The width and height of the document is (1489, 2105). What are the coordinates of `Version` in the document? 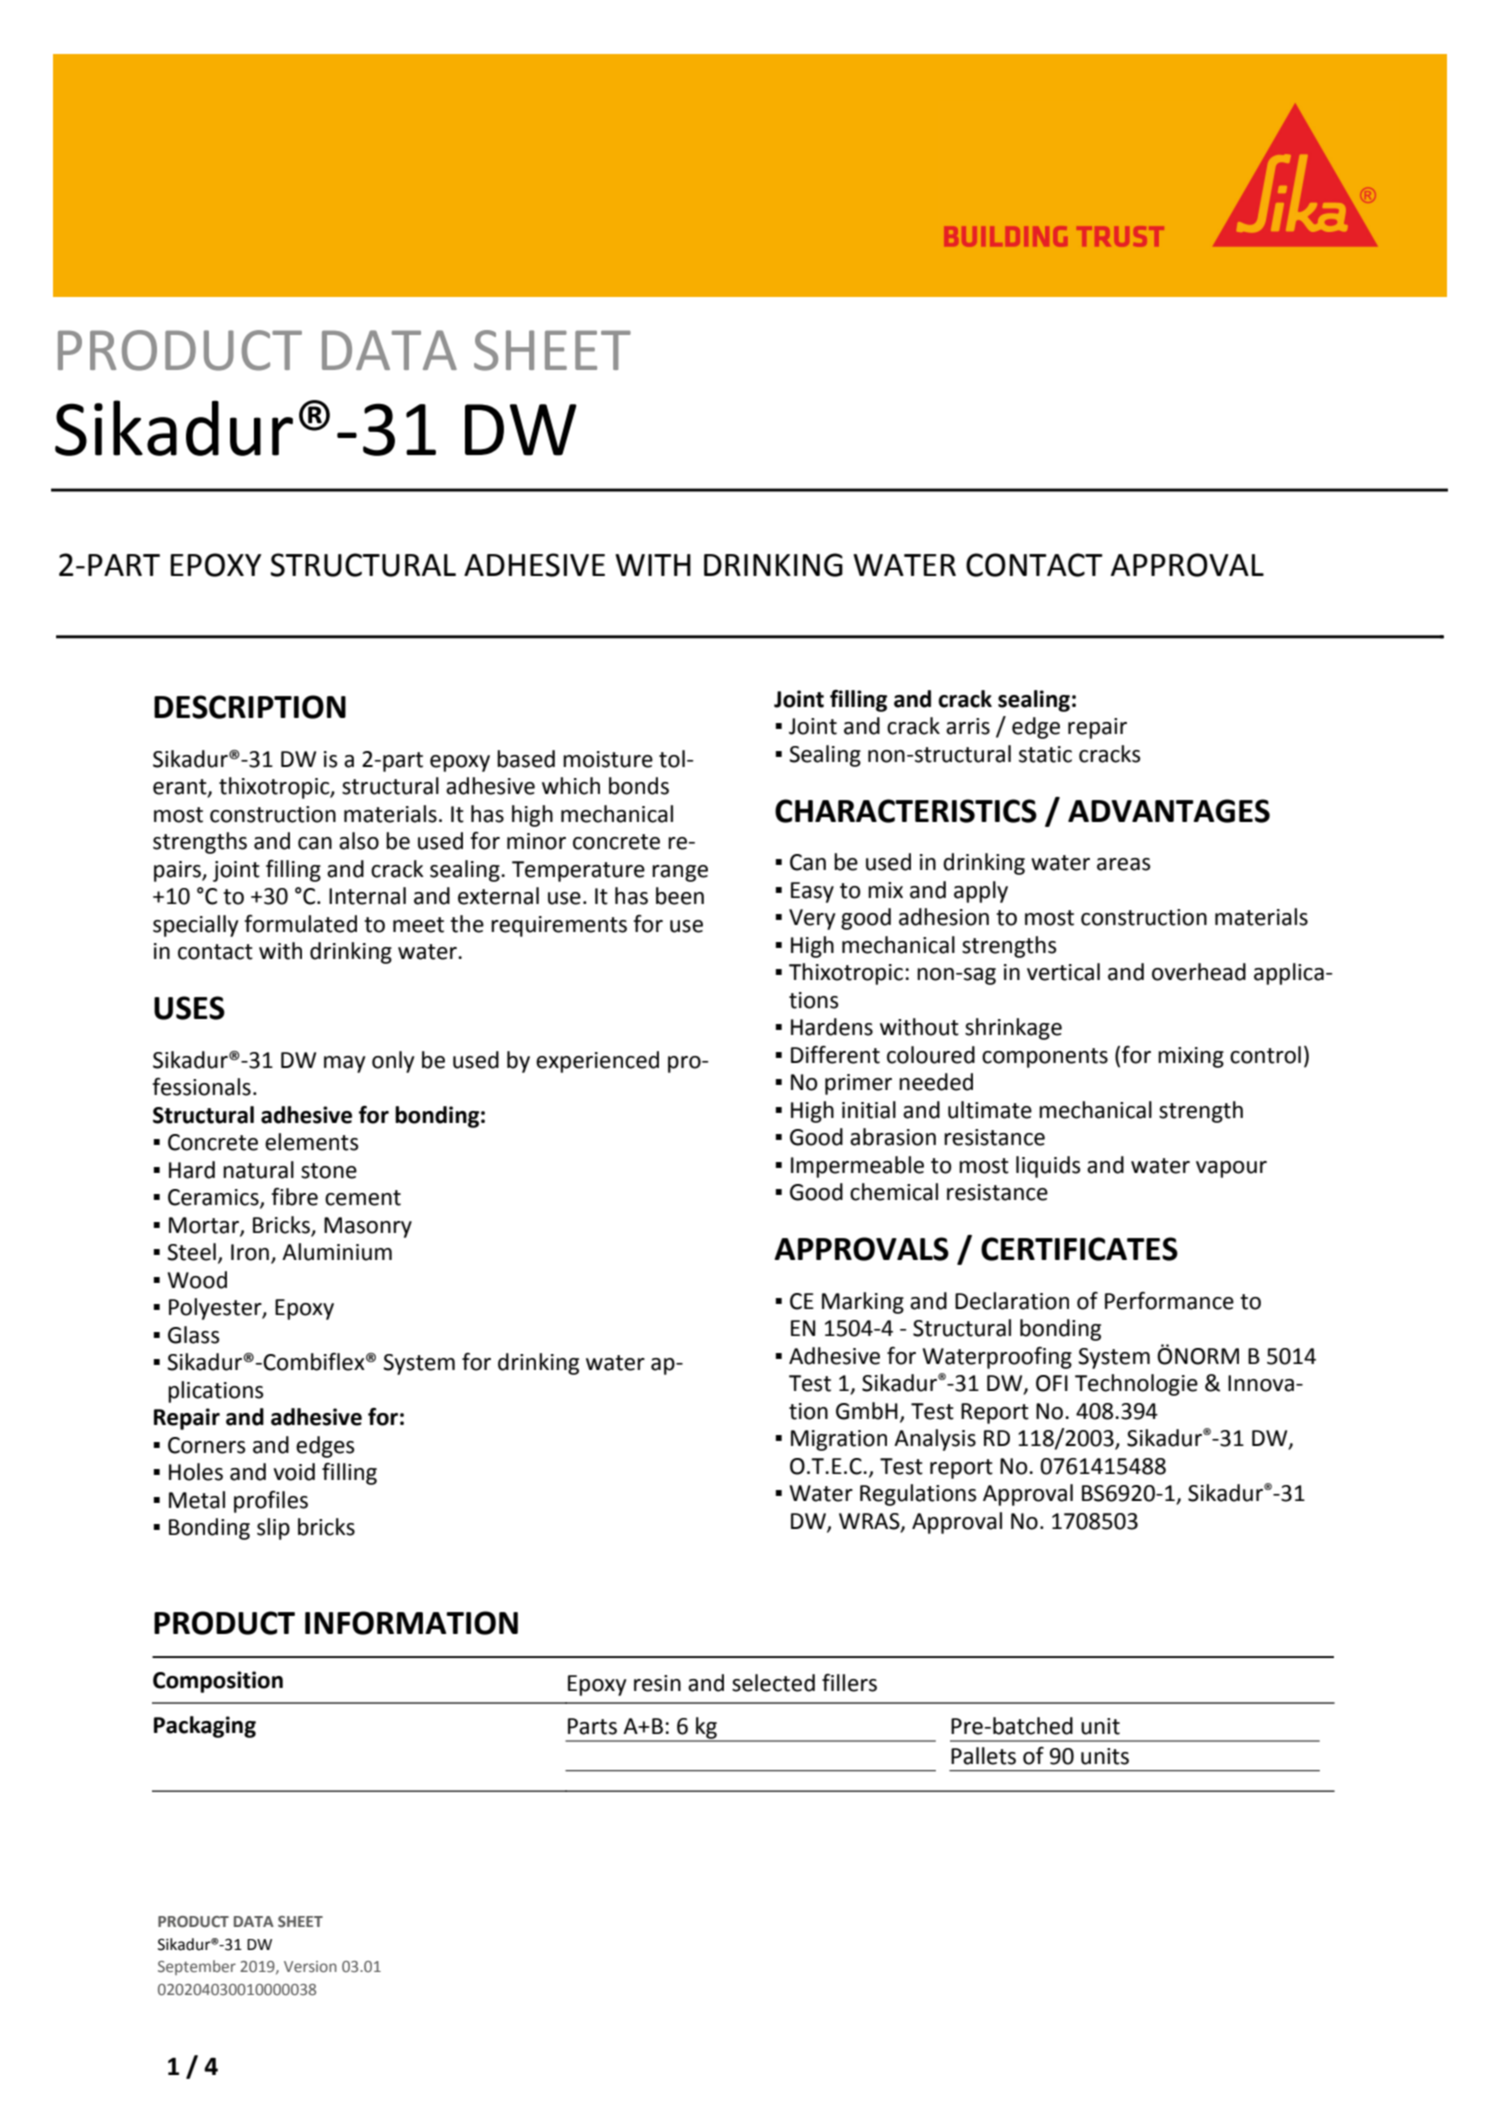 It's located at (310, 1967).
